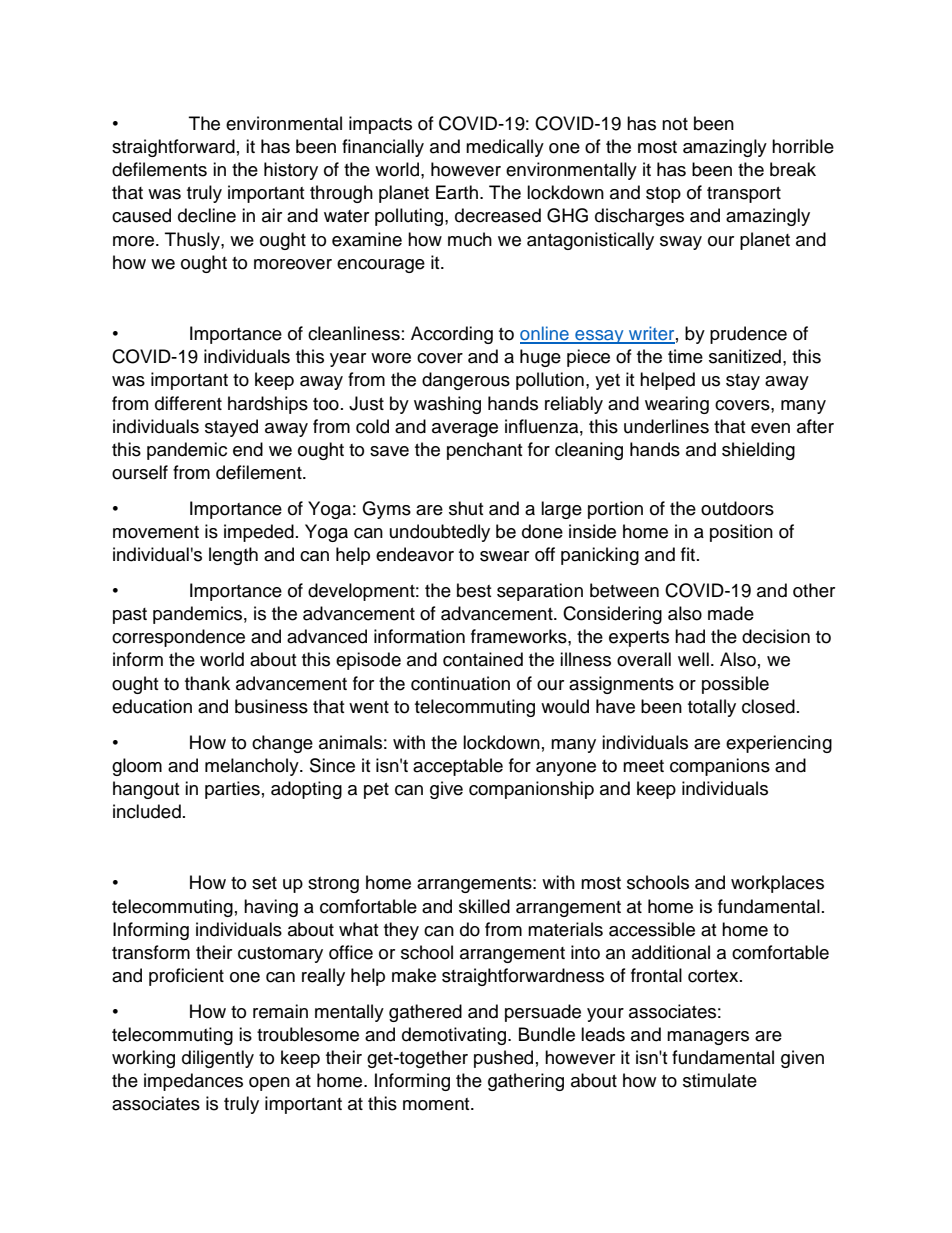  I want to click on different, so click(188, 403).
